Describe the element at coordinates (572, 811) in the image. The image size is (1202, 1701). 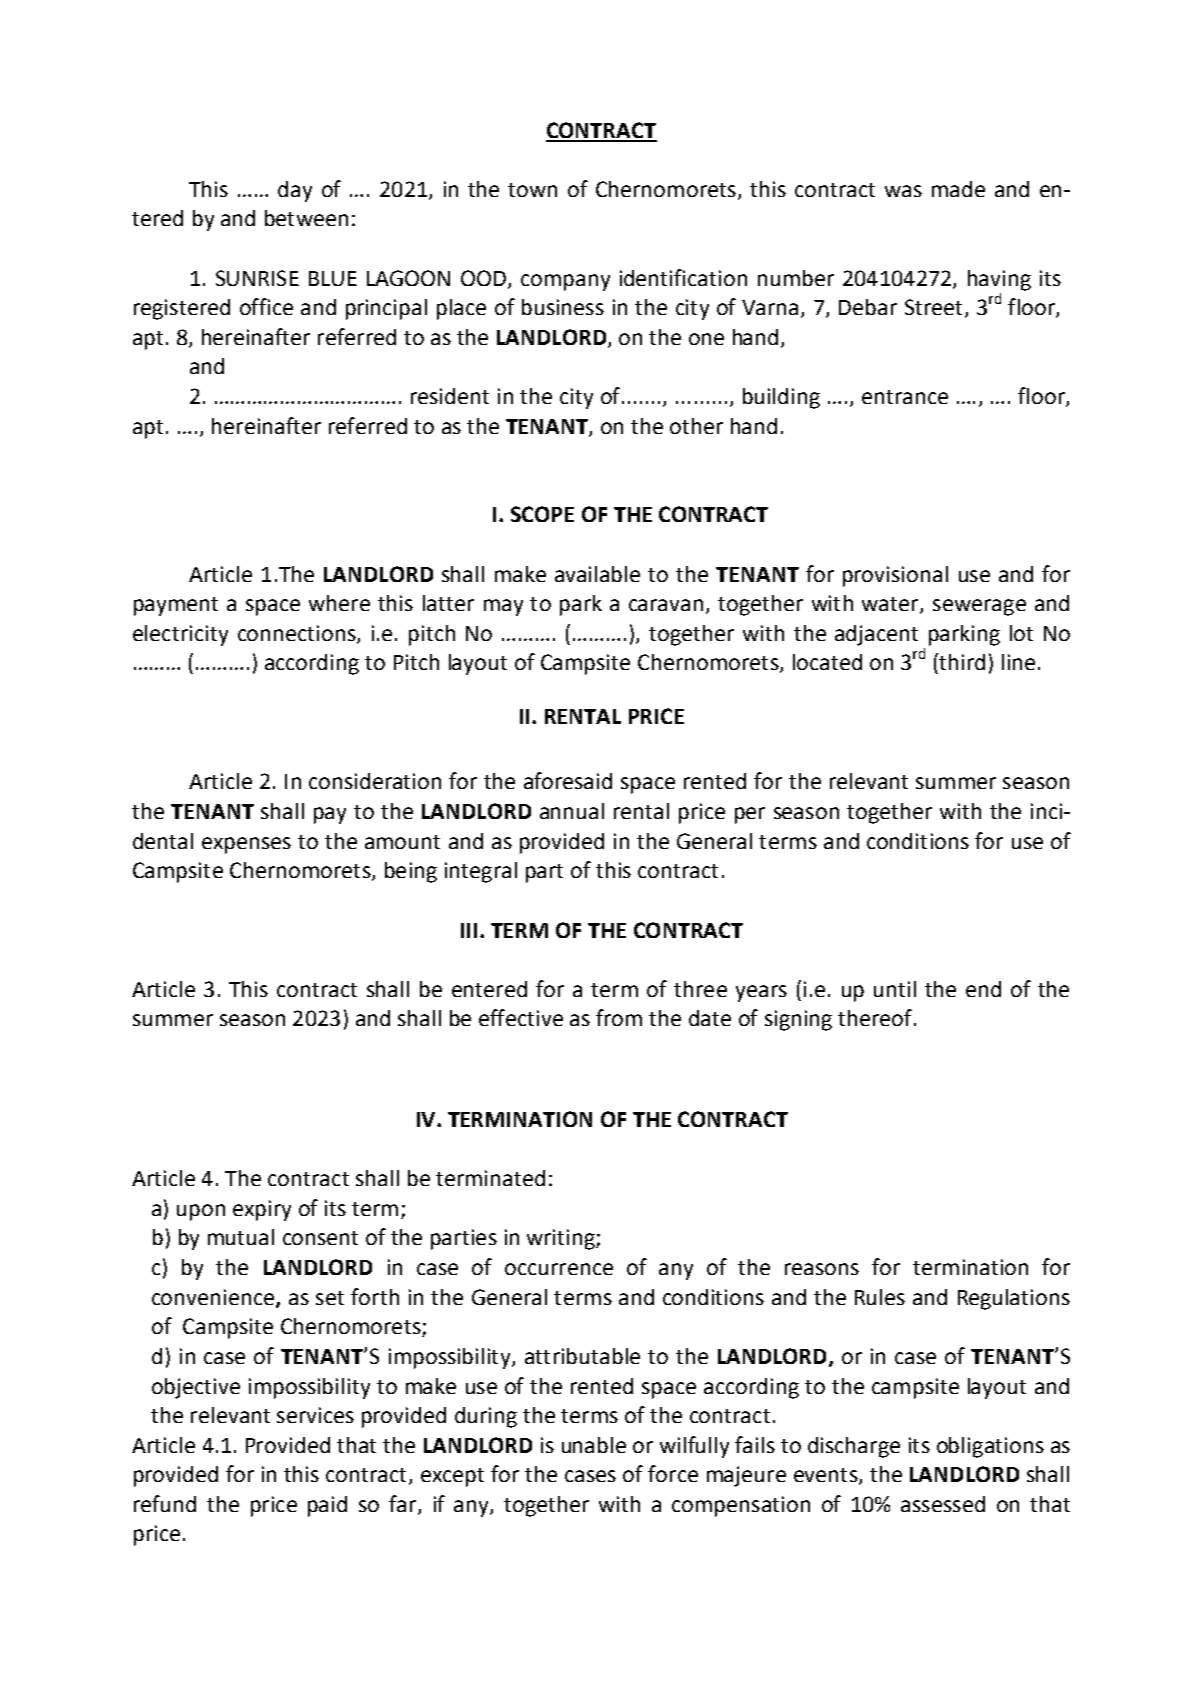
I see `annual` at that location.
